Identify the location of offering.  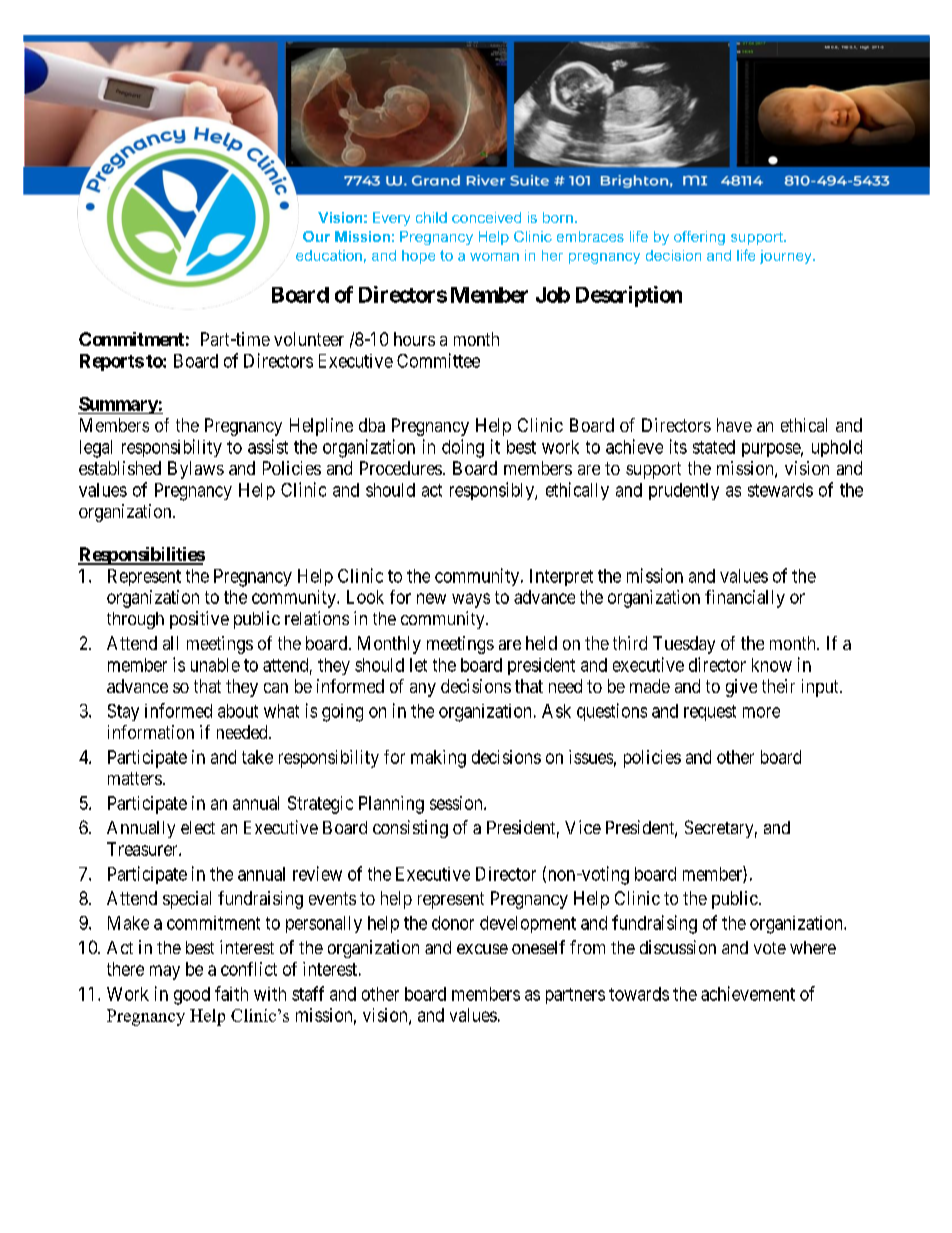
(699, 238).
